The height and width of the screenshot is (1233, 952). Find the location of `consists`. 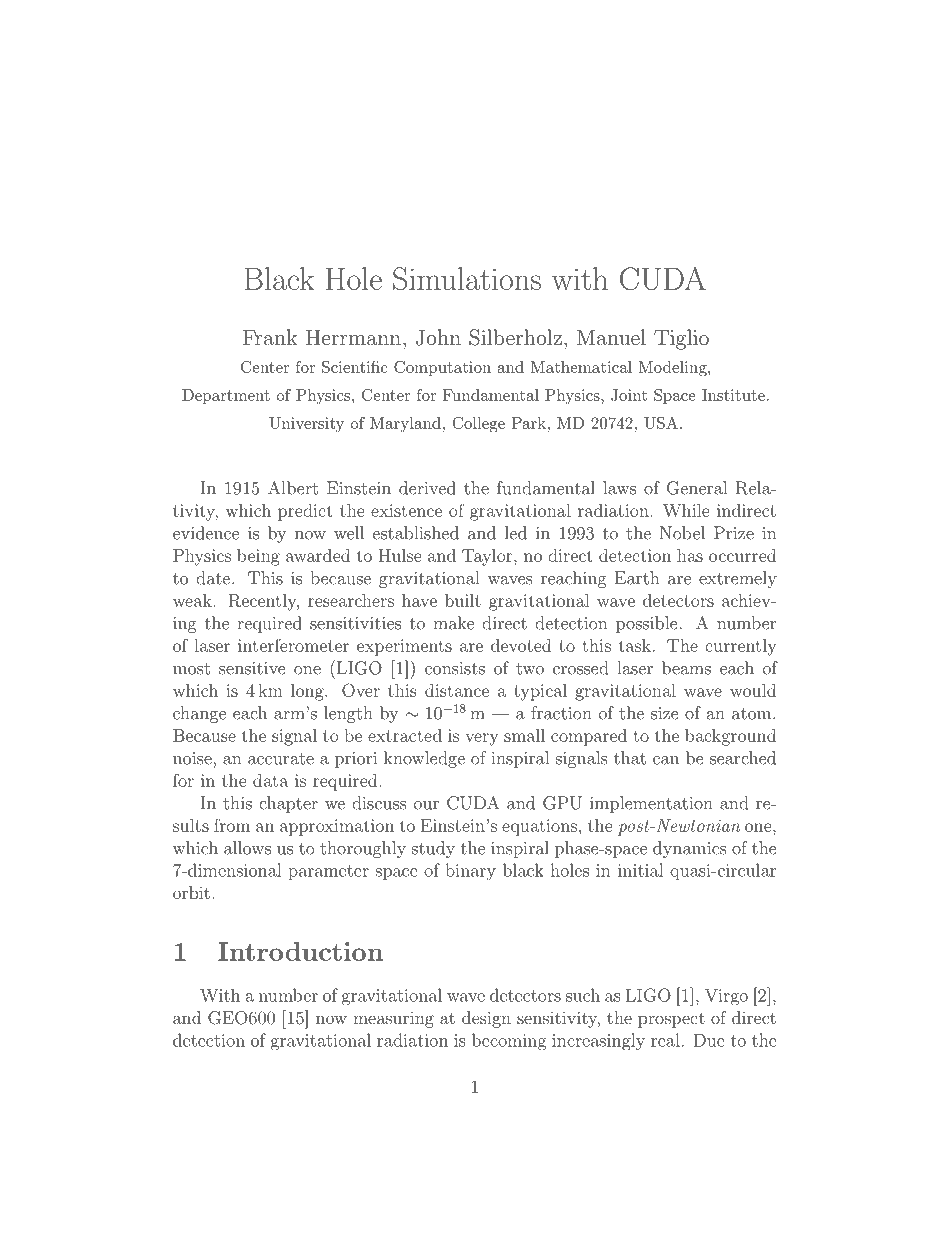

consists is located at coordinates (455, 668).
